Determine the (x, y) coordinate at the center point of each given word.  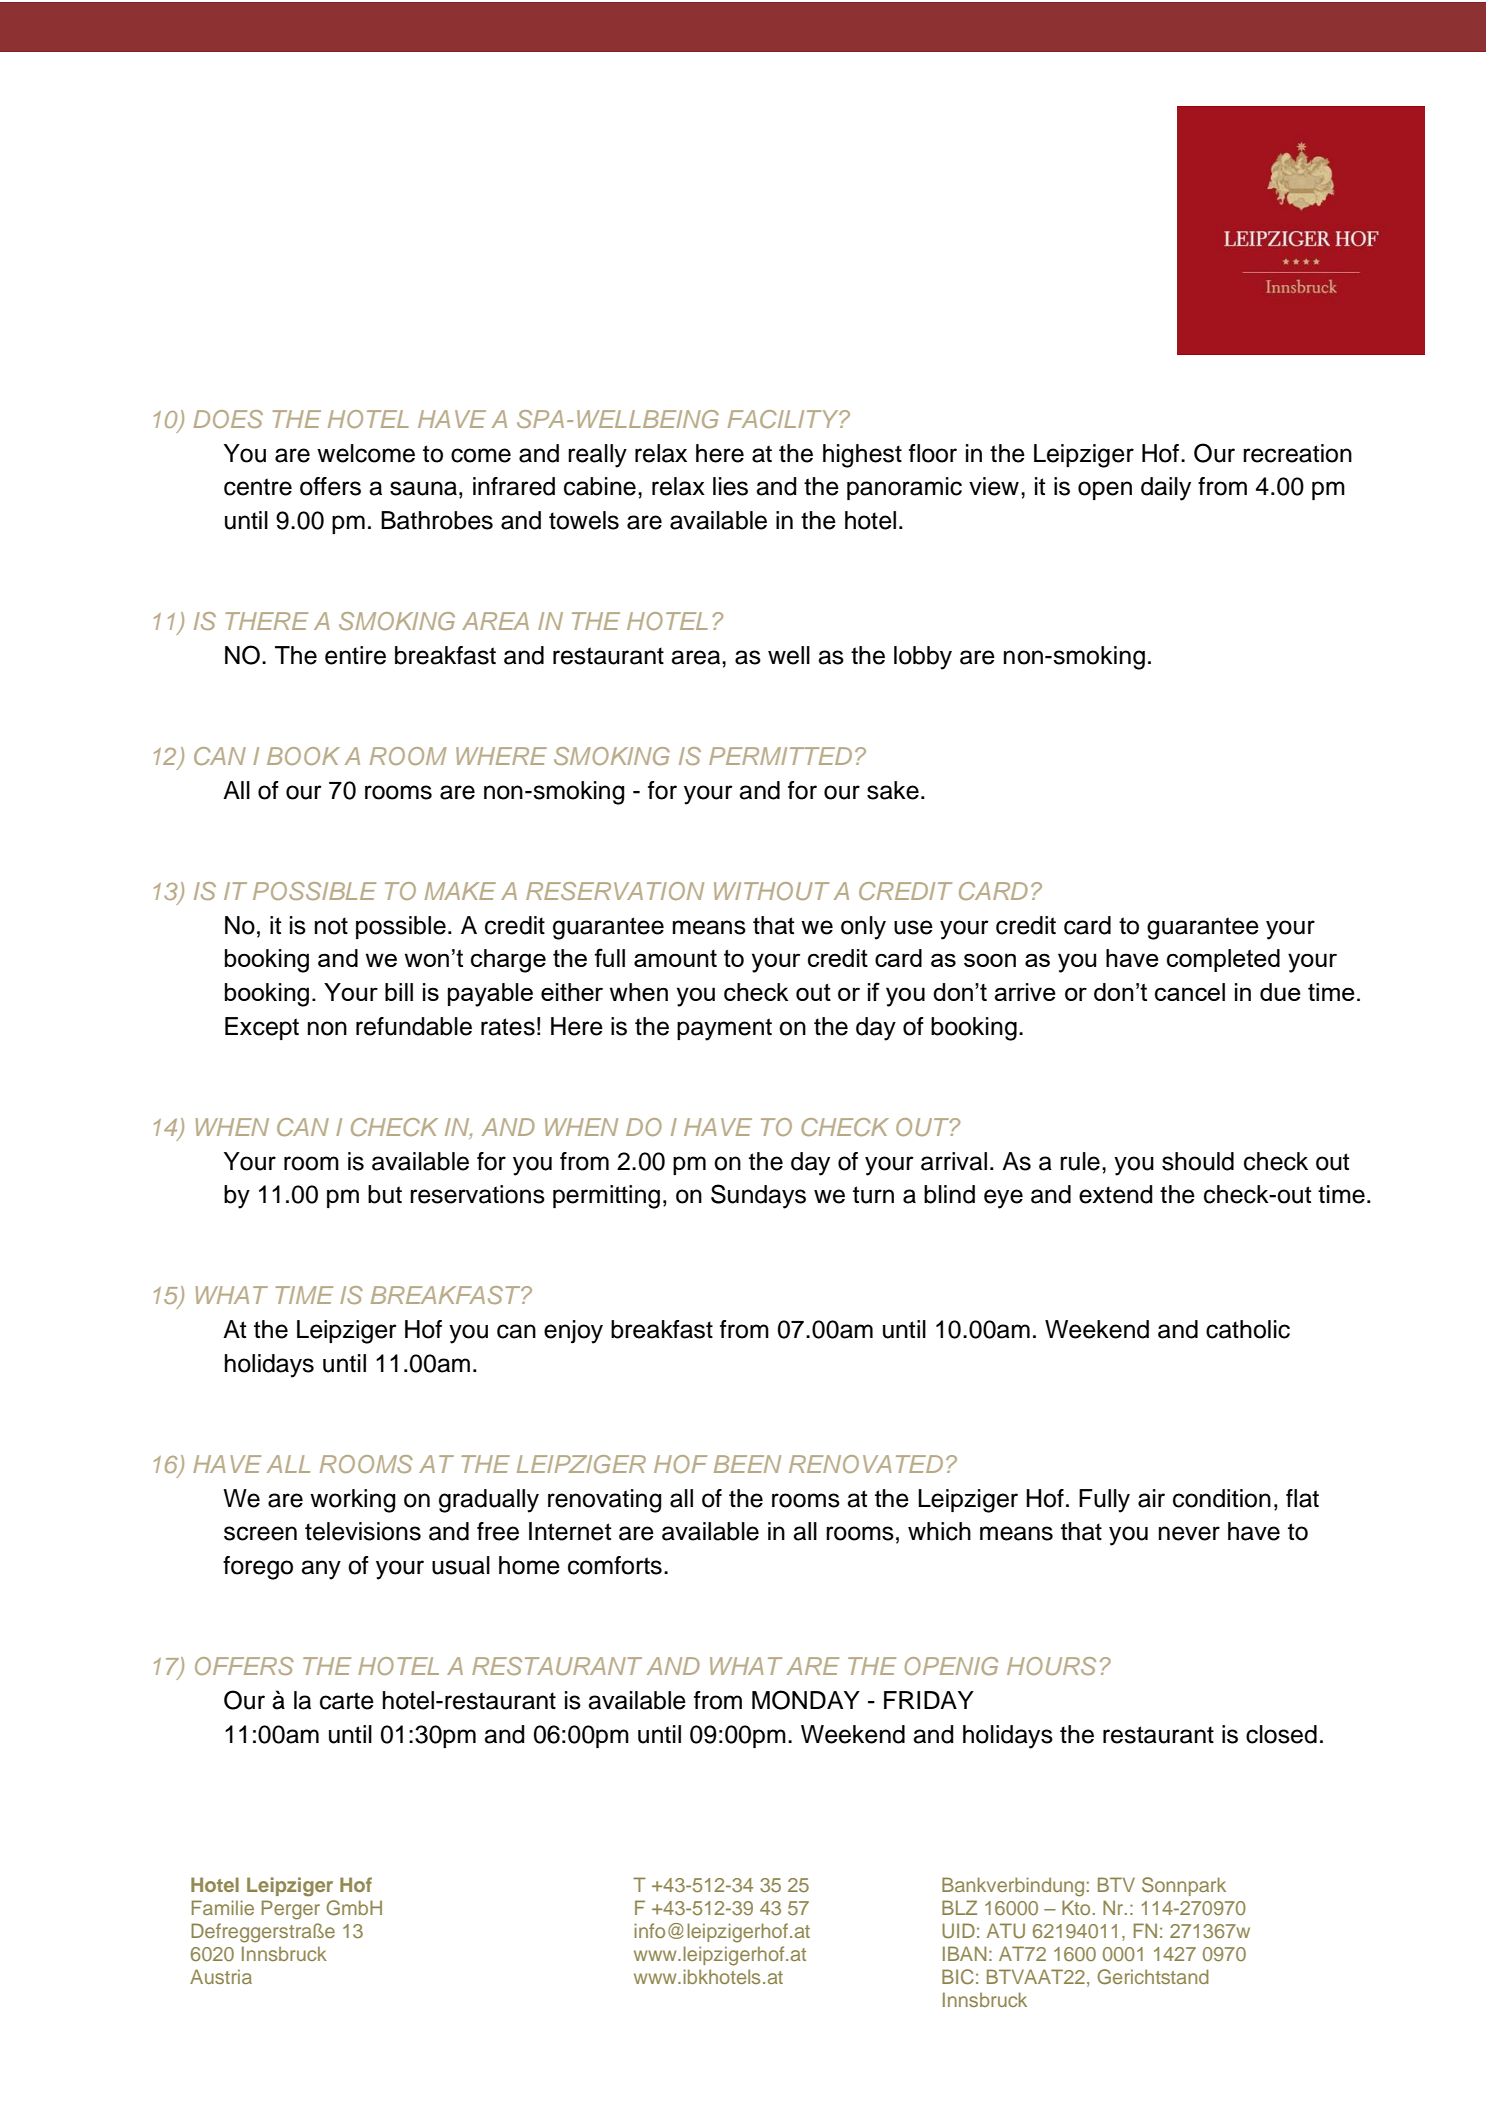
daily (1166, 489)
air (1151, 1498)
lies (730, 486)
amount (675, 958)
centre (258, 487)
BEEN (747, 1464)
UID (958, 1931)
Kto (1076, 1907)
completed (1223, 960)
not (331, 926)
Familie (223, 1907)
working (353, 1501)
